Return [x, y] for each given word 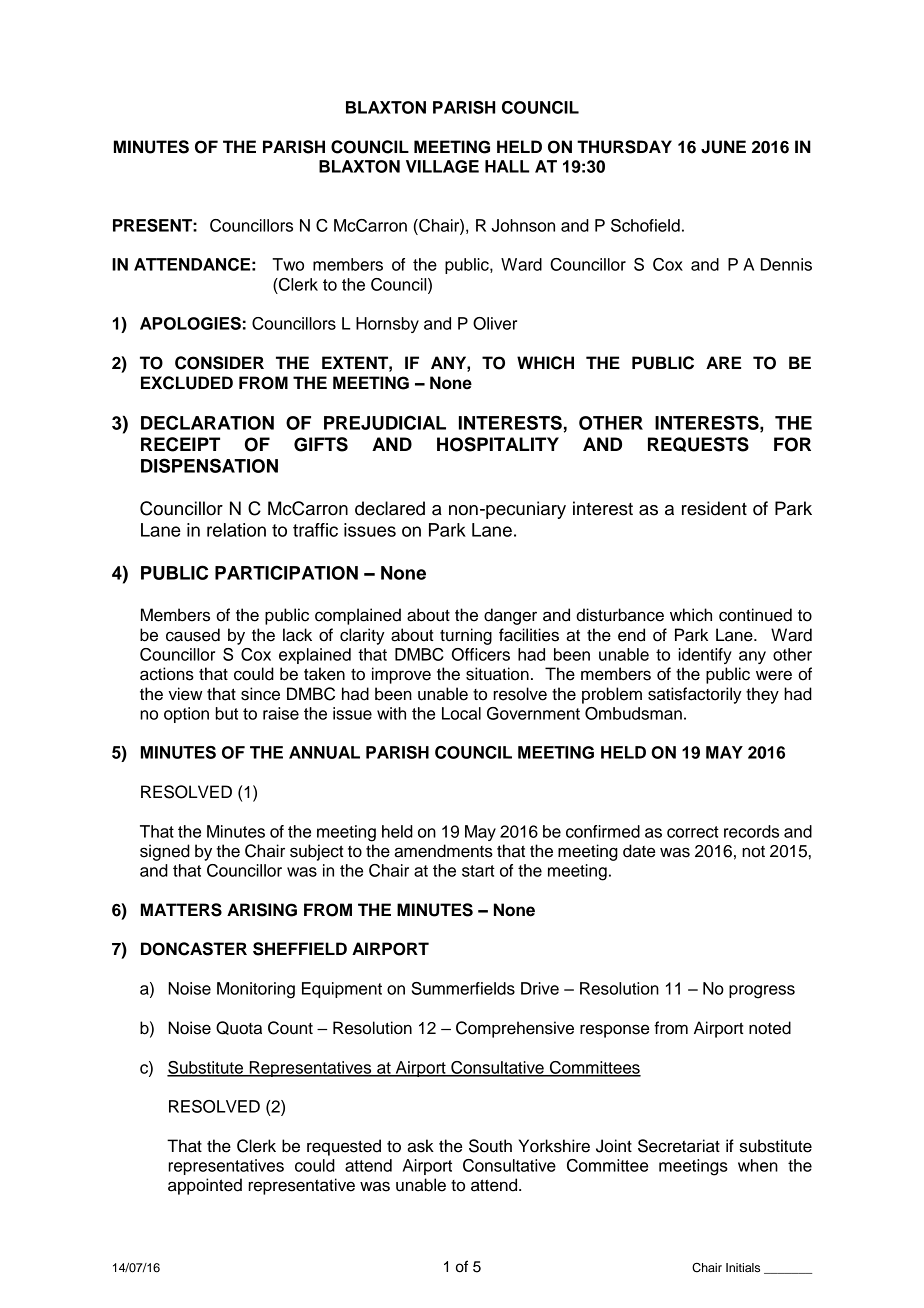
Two [288, 264]
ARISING [262, 910]
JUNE [723, 147]
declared [390, 508]
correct [693, 832]
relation [236, 530]
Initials [743, 1267]
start [478, 871]
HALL [507, 166]
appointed [205, 1186]
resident [714, 508]
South [490, 1146]
